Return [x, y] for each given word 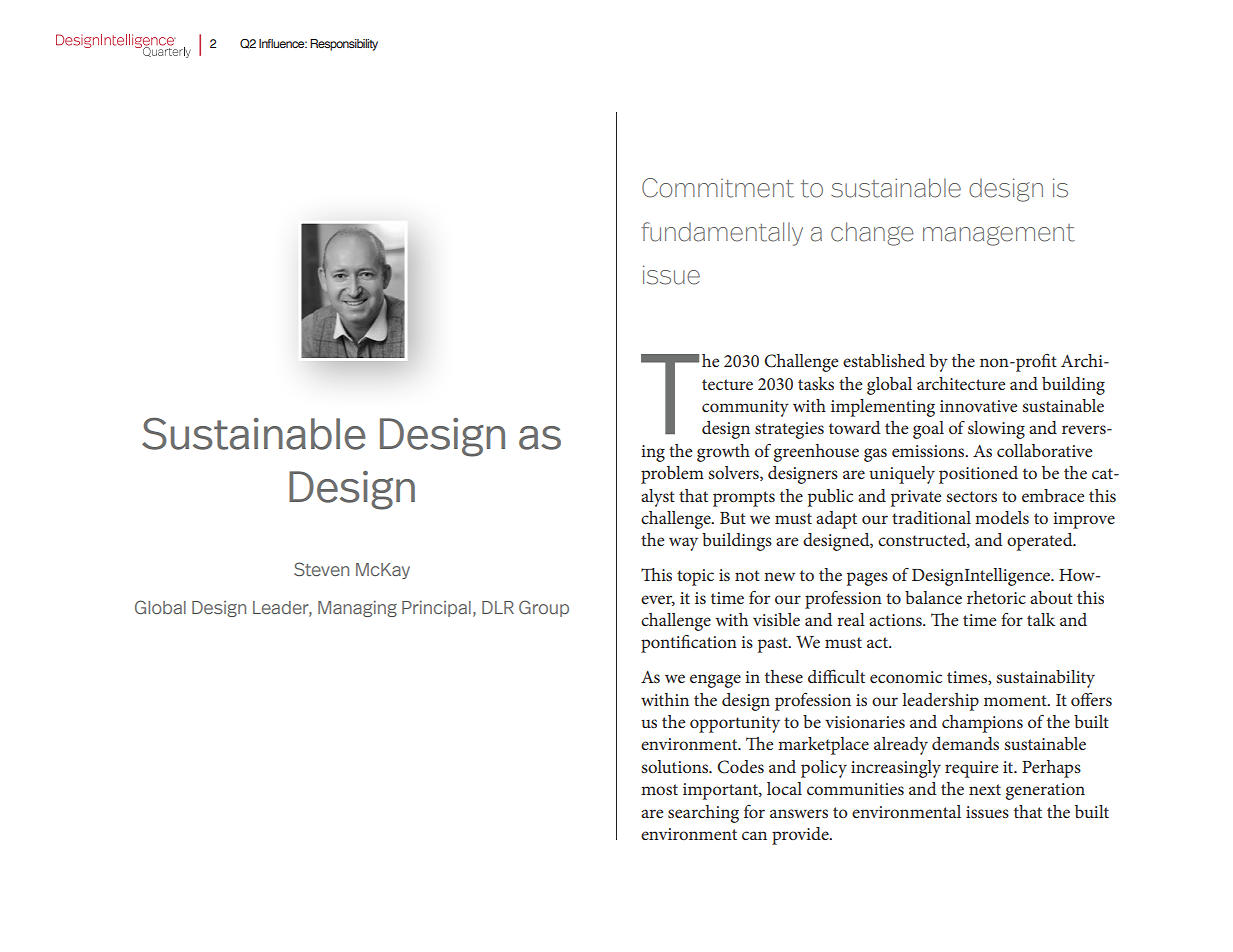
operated [1041, 542]
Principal [436, 609]
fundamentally [722, 234]
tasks [816, 383]
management [999, 235]
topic [695, 577]
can [754, 835]
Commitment [718, 188]
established [884, 360]
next [985, 789]
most [659, 789]
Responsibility [344, 45]
